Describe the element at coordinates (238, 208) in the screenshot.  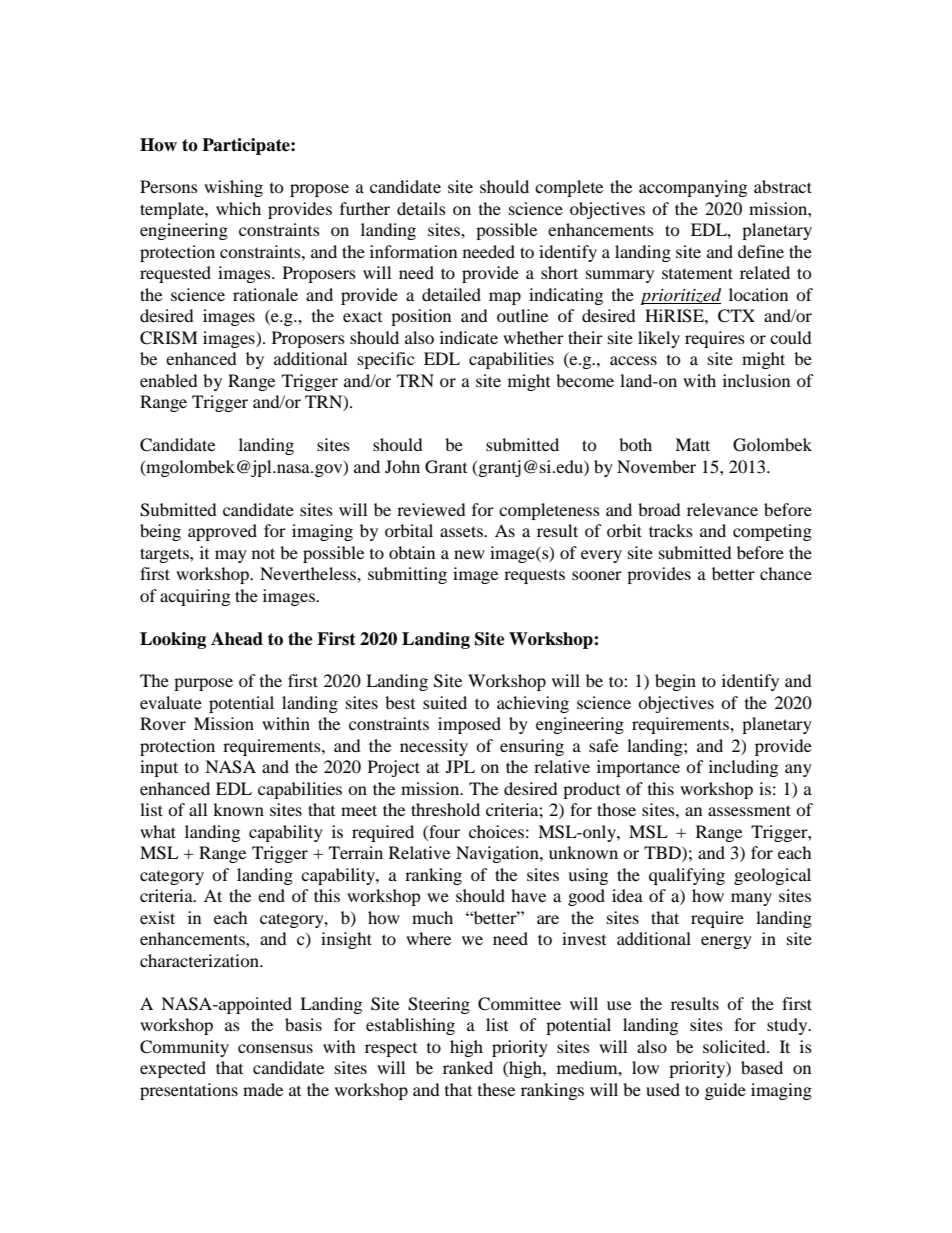
I see `which` at that location.
